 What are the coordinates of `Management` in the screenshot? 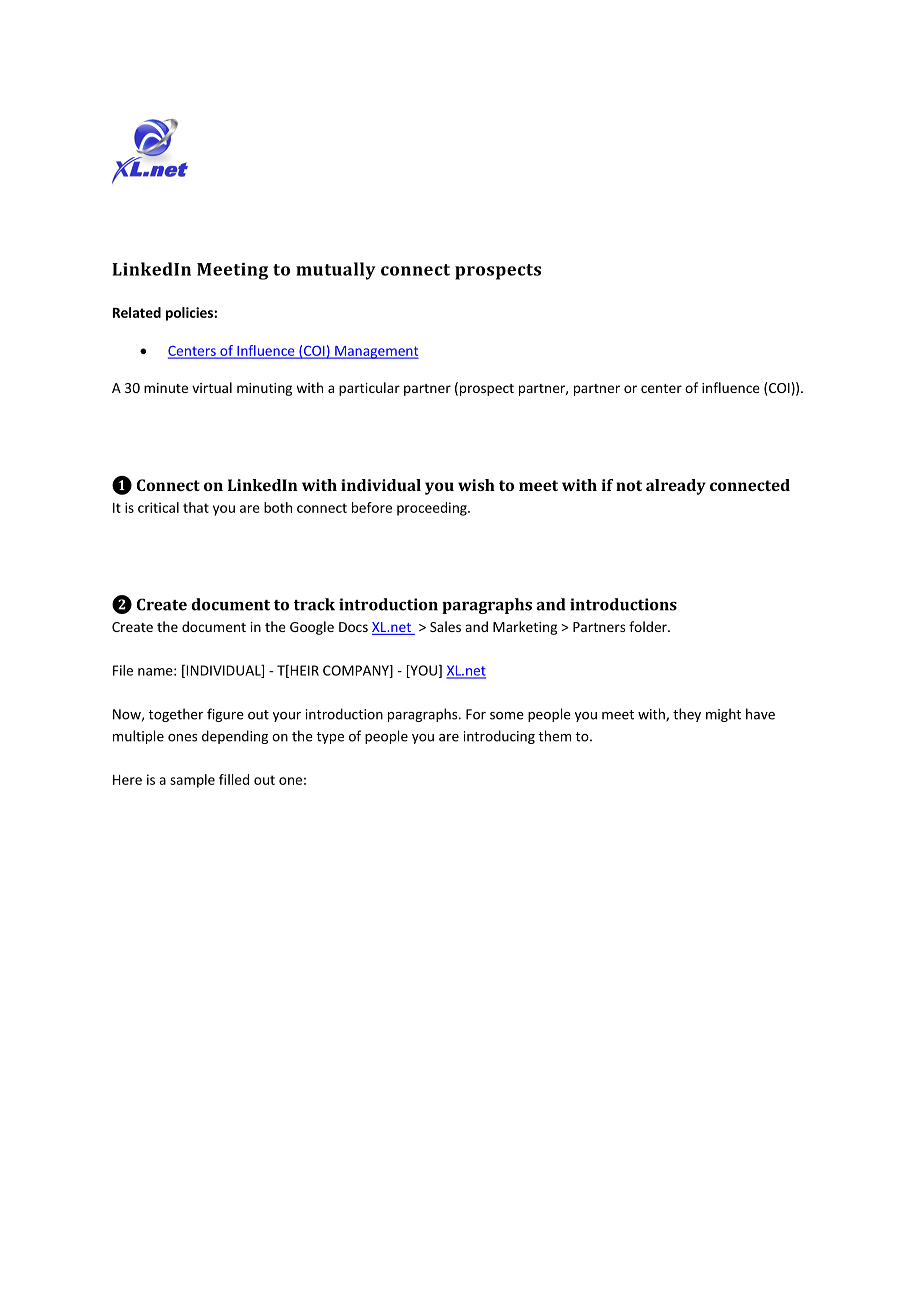 It's located at (376, 352).
